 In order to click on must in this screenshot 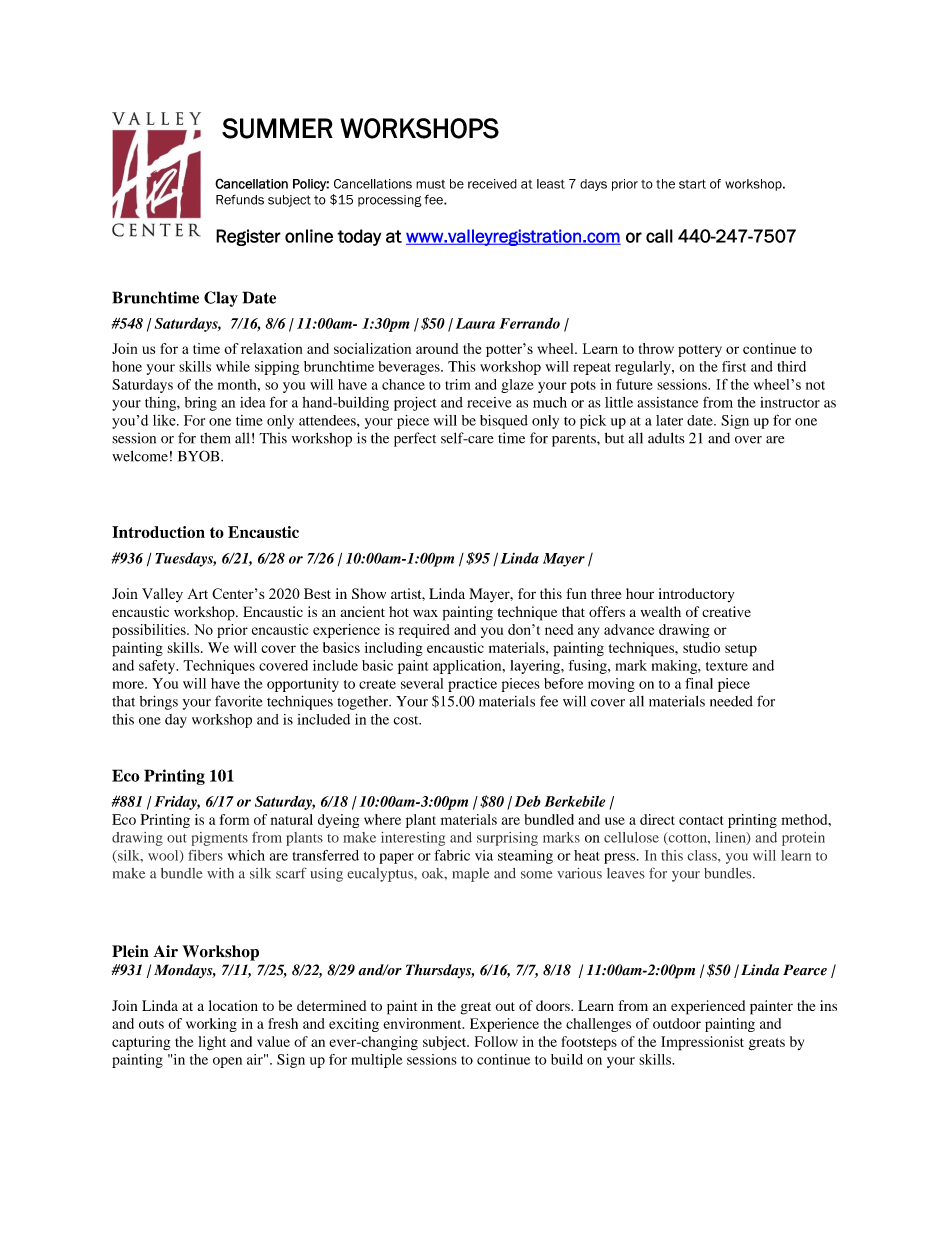, I will do `click(430, 184)`.
